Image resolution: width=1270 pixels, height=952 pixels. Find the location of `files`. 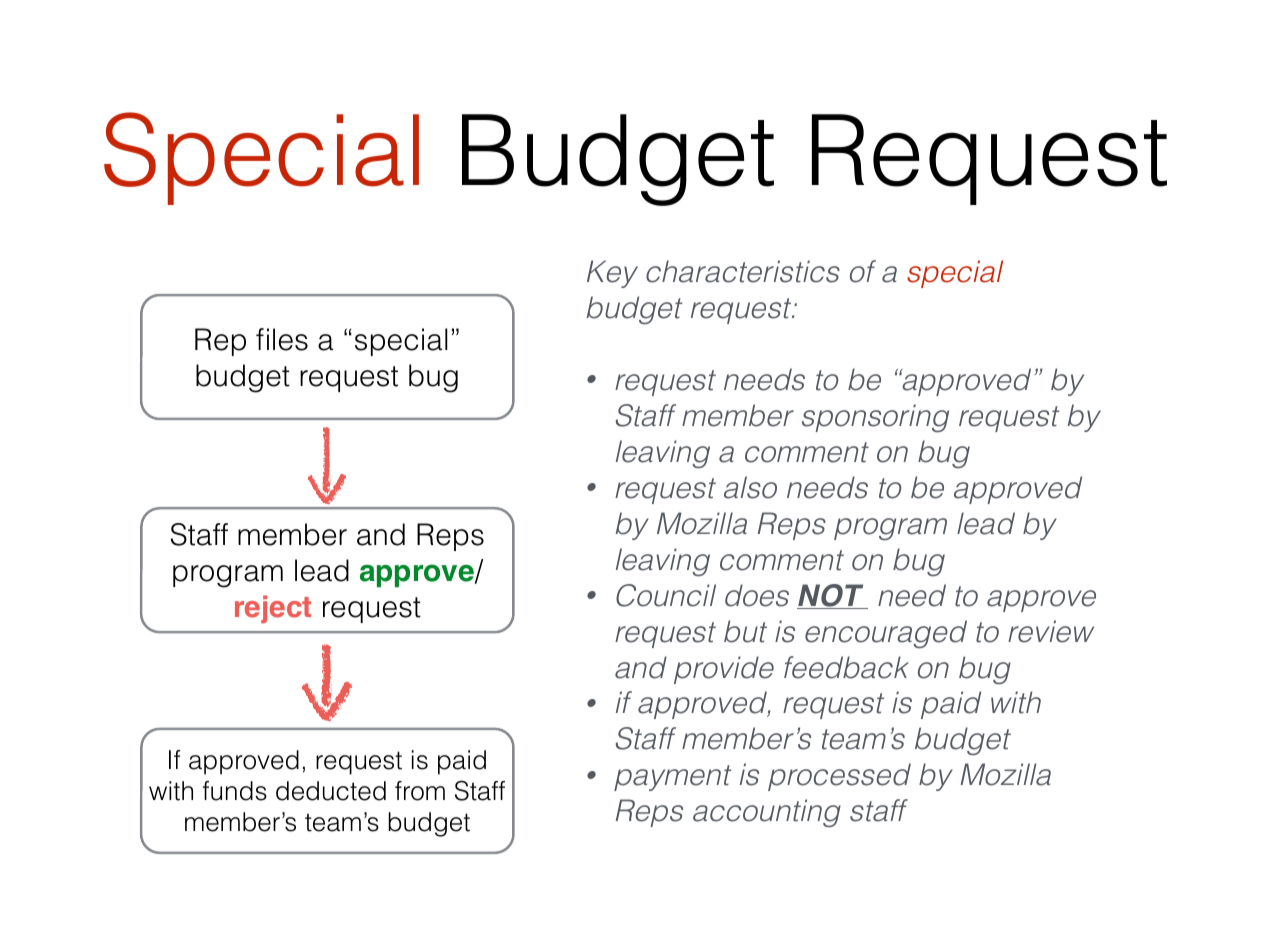

files is located at coordinates (282, 339).
